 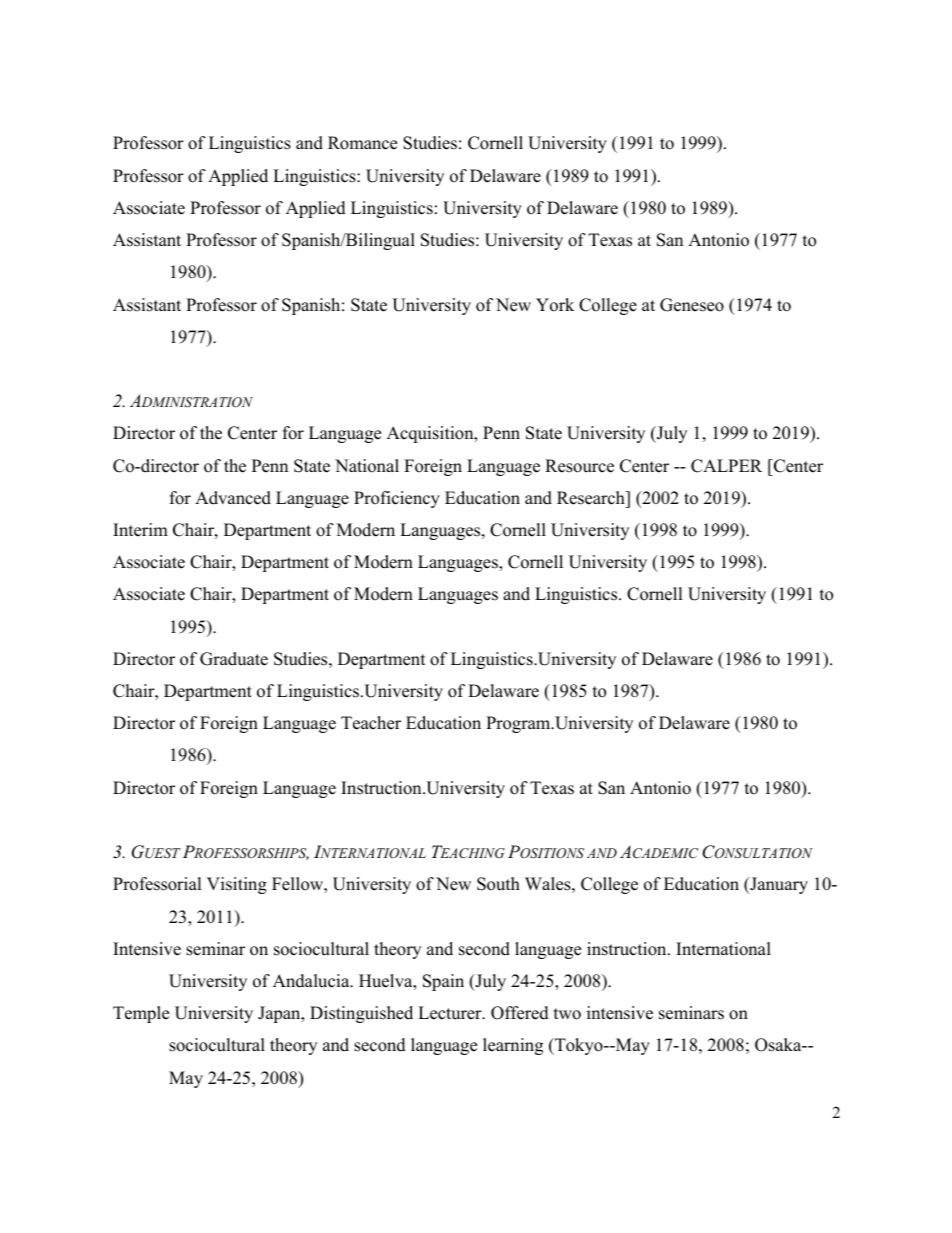 I want to click on Spain, so click(x=443, y=982).
